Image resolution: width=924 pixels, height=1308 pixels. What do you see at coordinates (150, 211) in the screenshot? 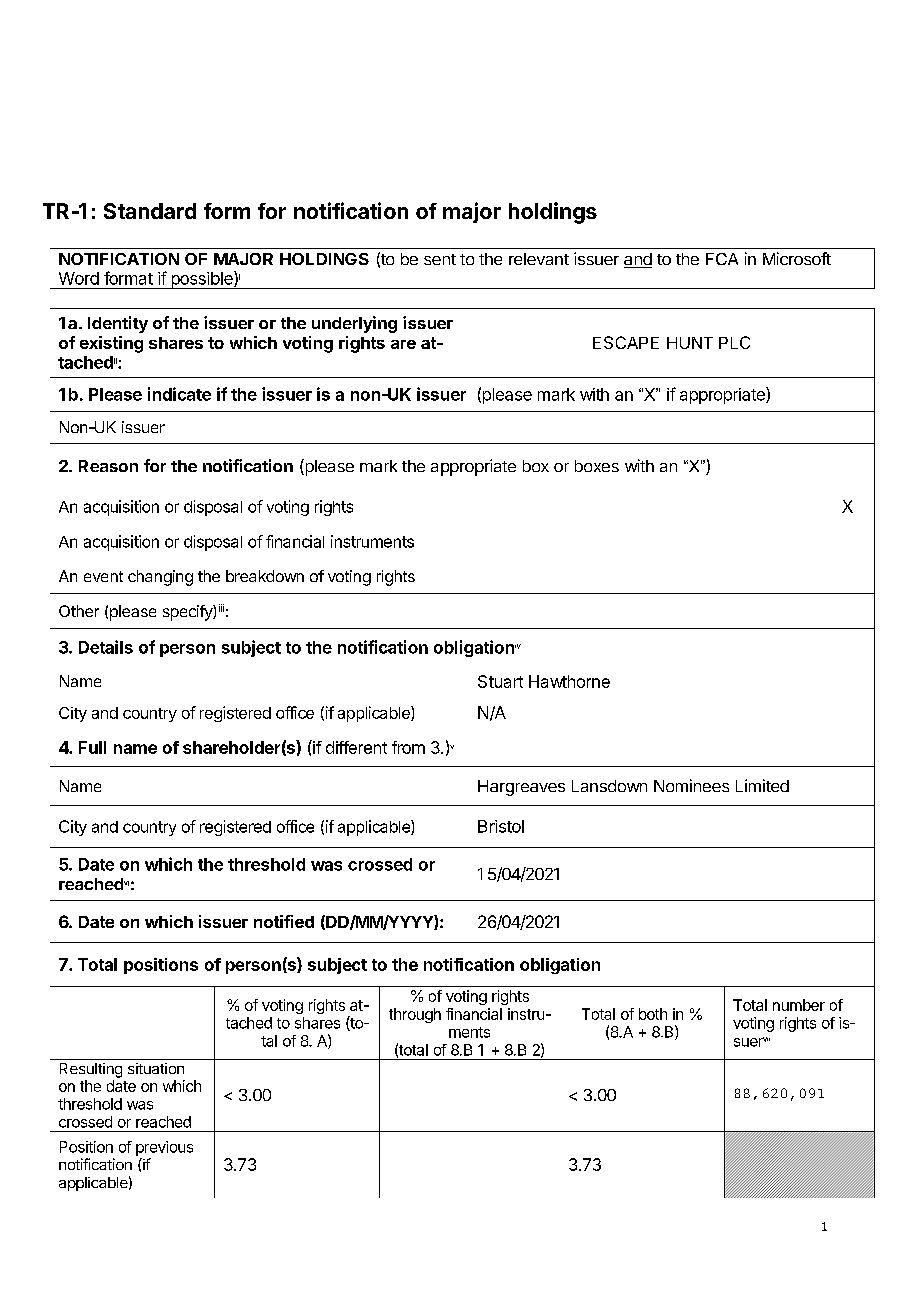
I see `Standard` at bounding box center [150, 211].
